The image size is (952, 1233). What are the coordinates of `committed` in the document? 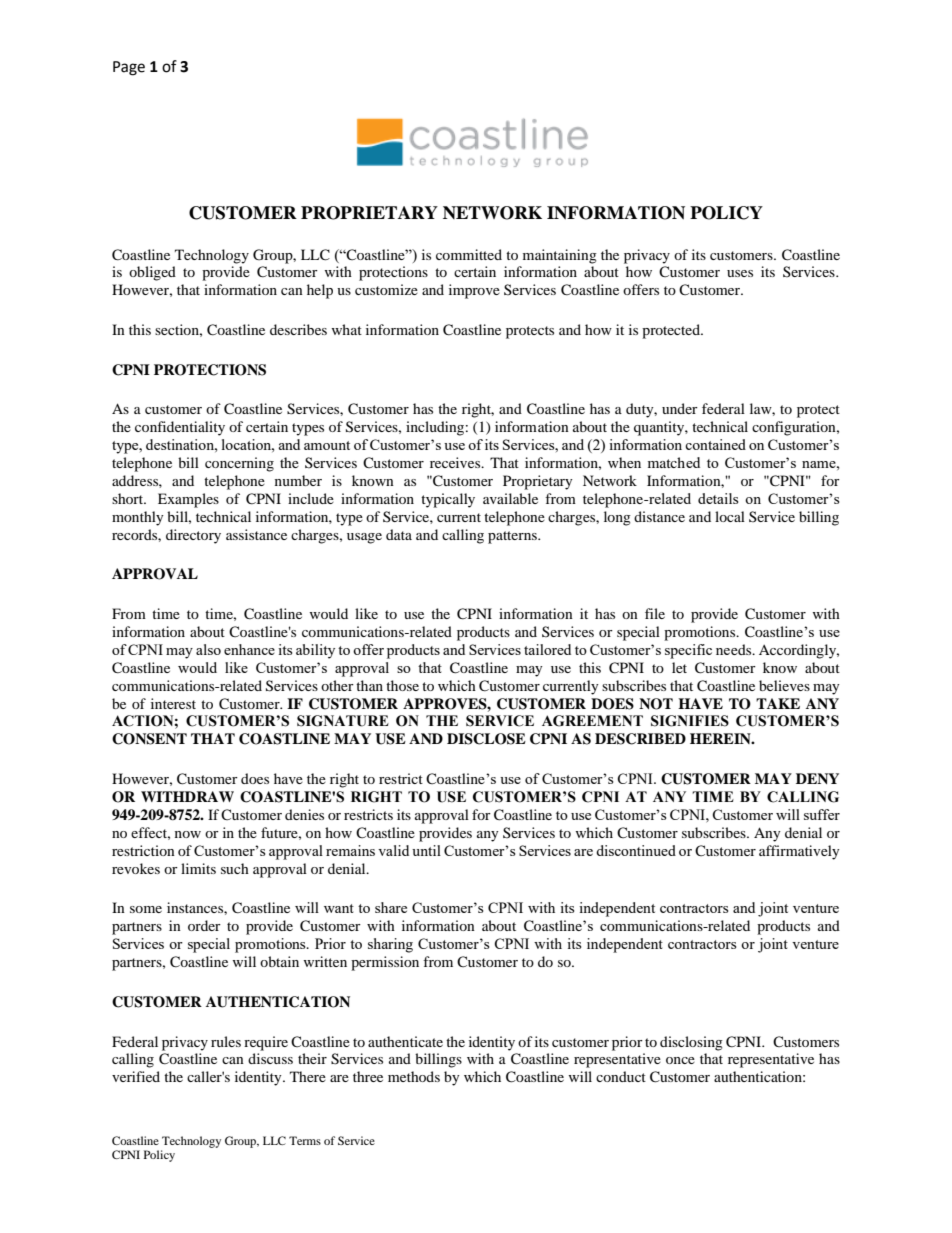 It's located at (469, 254).
